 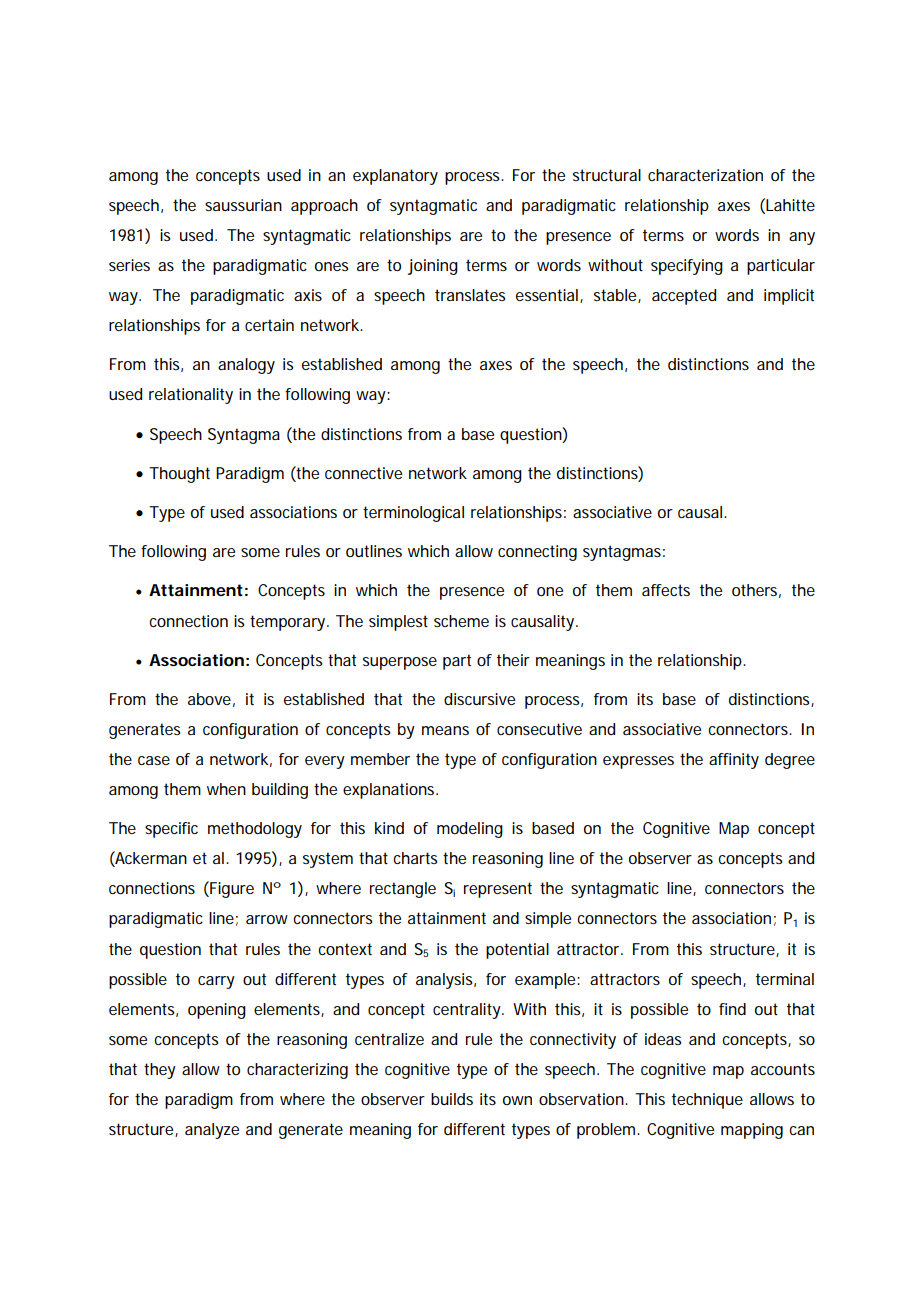 I want to click on means, so click(x=445, y=730).
